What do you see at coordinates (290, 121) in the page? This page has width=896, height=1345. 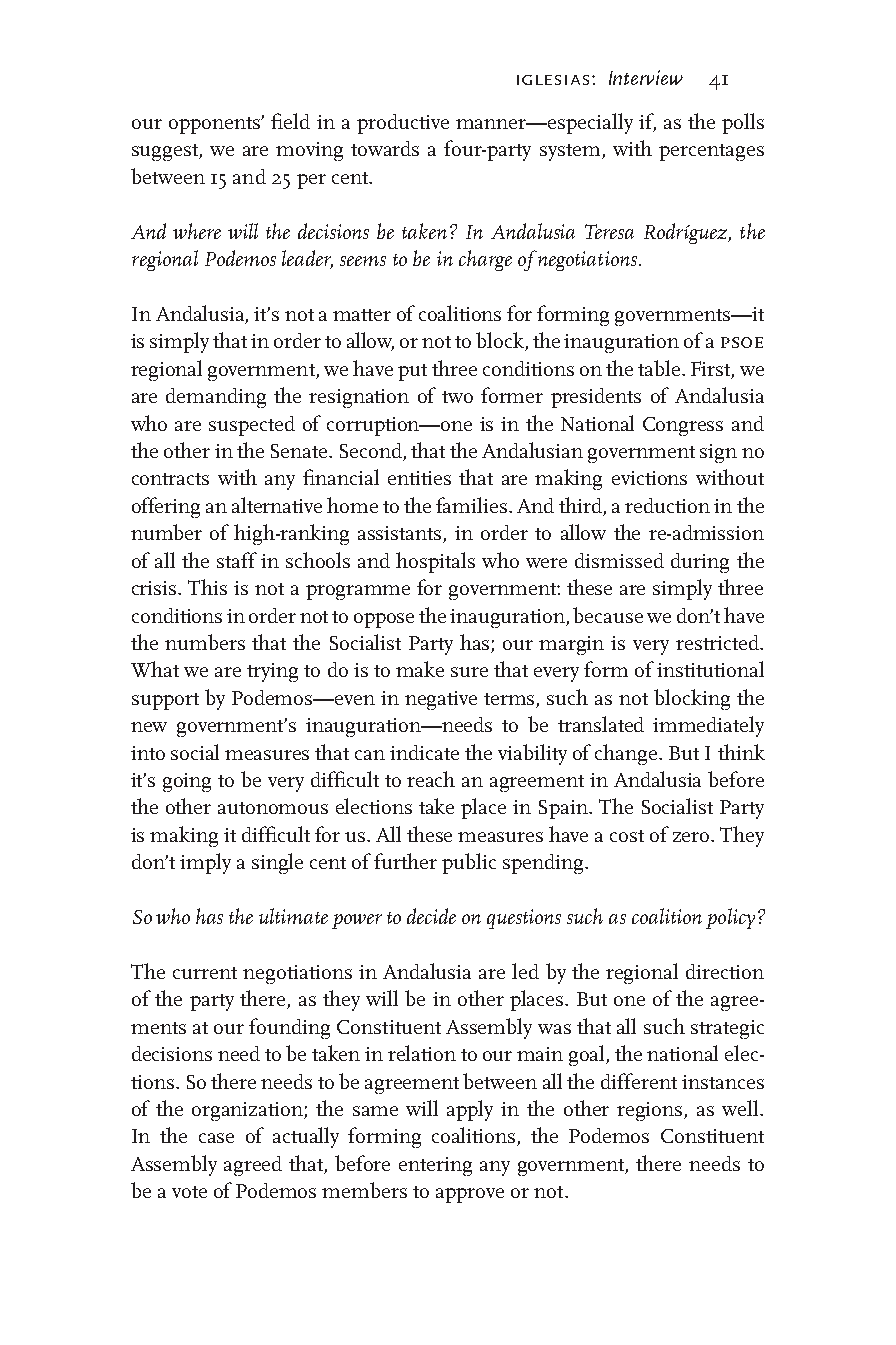 I see `field` at bounding box center [290, 121].
